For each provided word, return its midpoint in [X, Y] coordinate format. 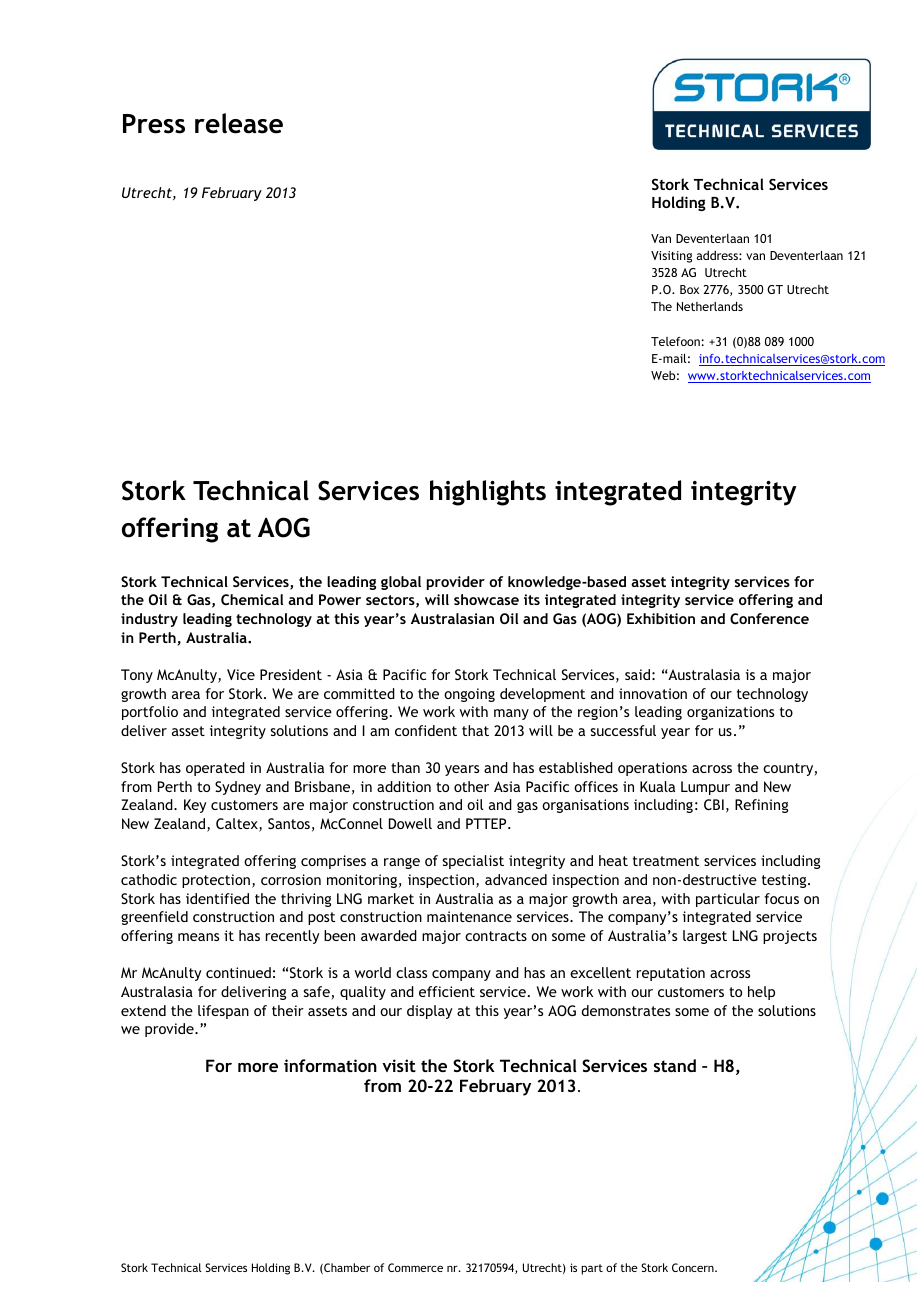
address [718, 255]
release [239, 123]
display [430, 1012]
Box [689, 289]
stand [675, 1065]
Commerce [415, 1267]
